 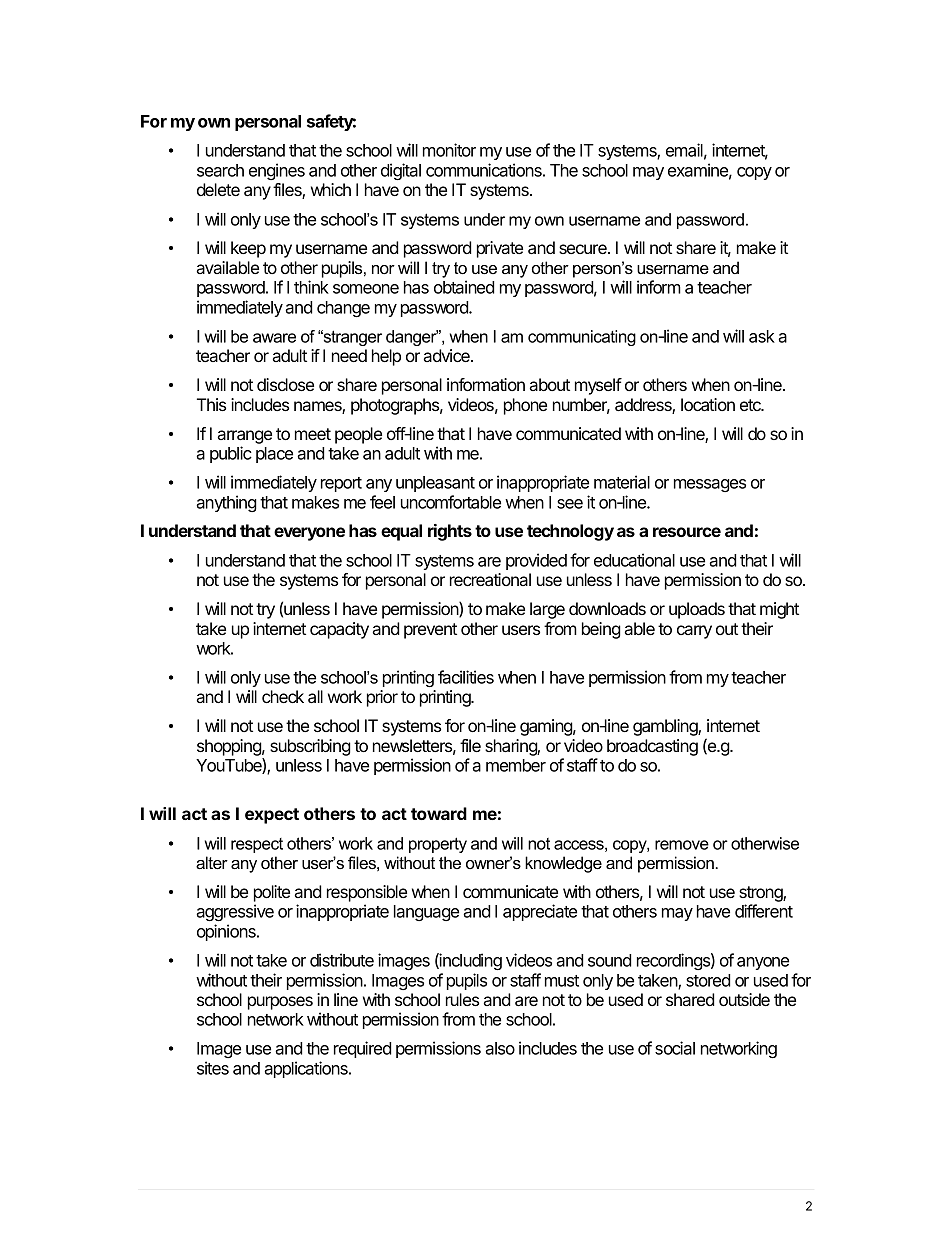 I want to click on capacity, so click(x=339, y=630).
